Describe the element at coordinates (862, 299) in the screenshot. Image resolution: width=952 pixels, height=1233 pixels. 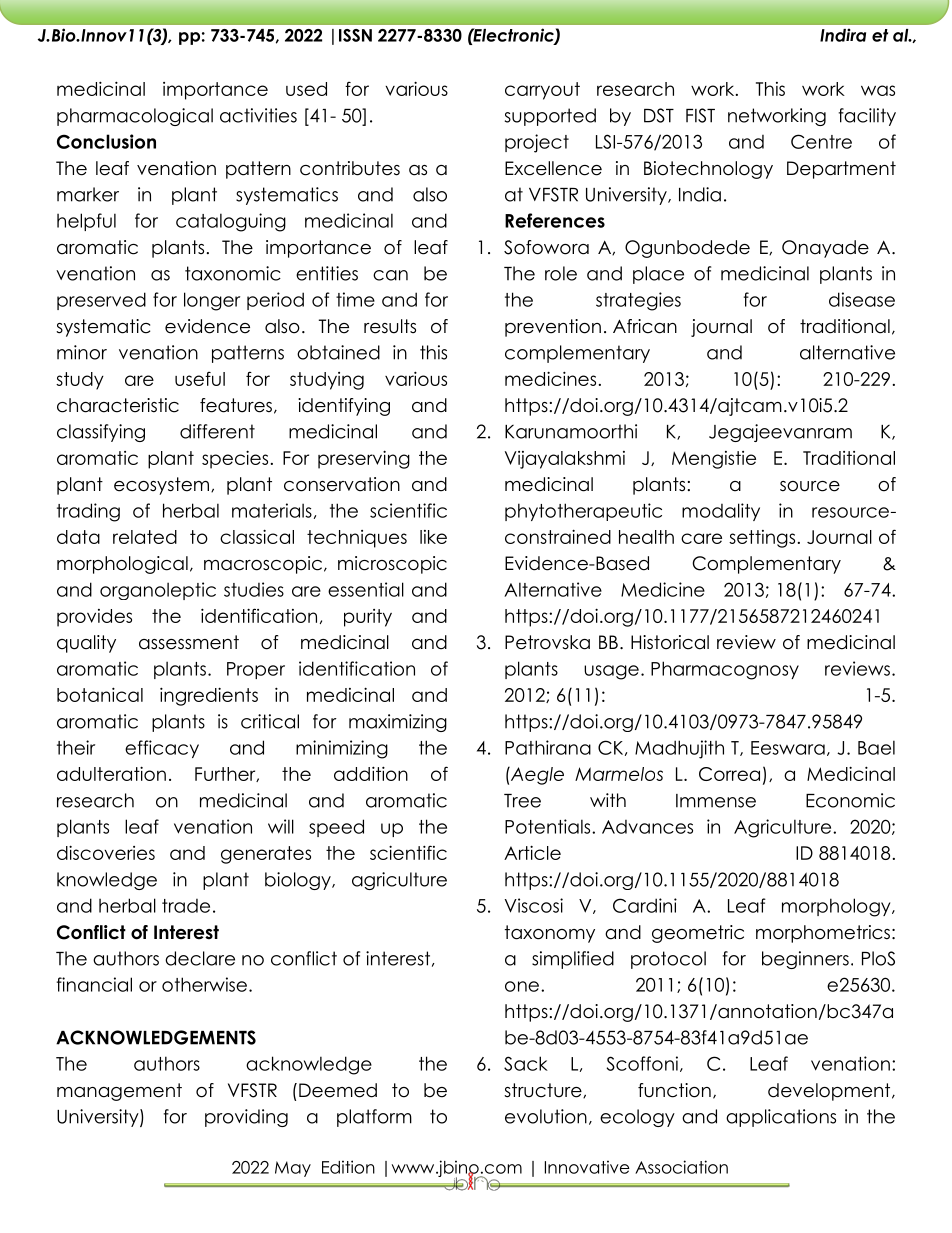
I see `disease` at that location.
